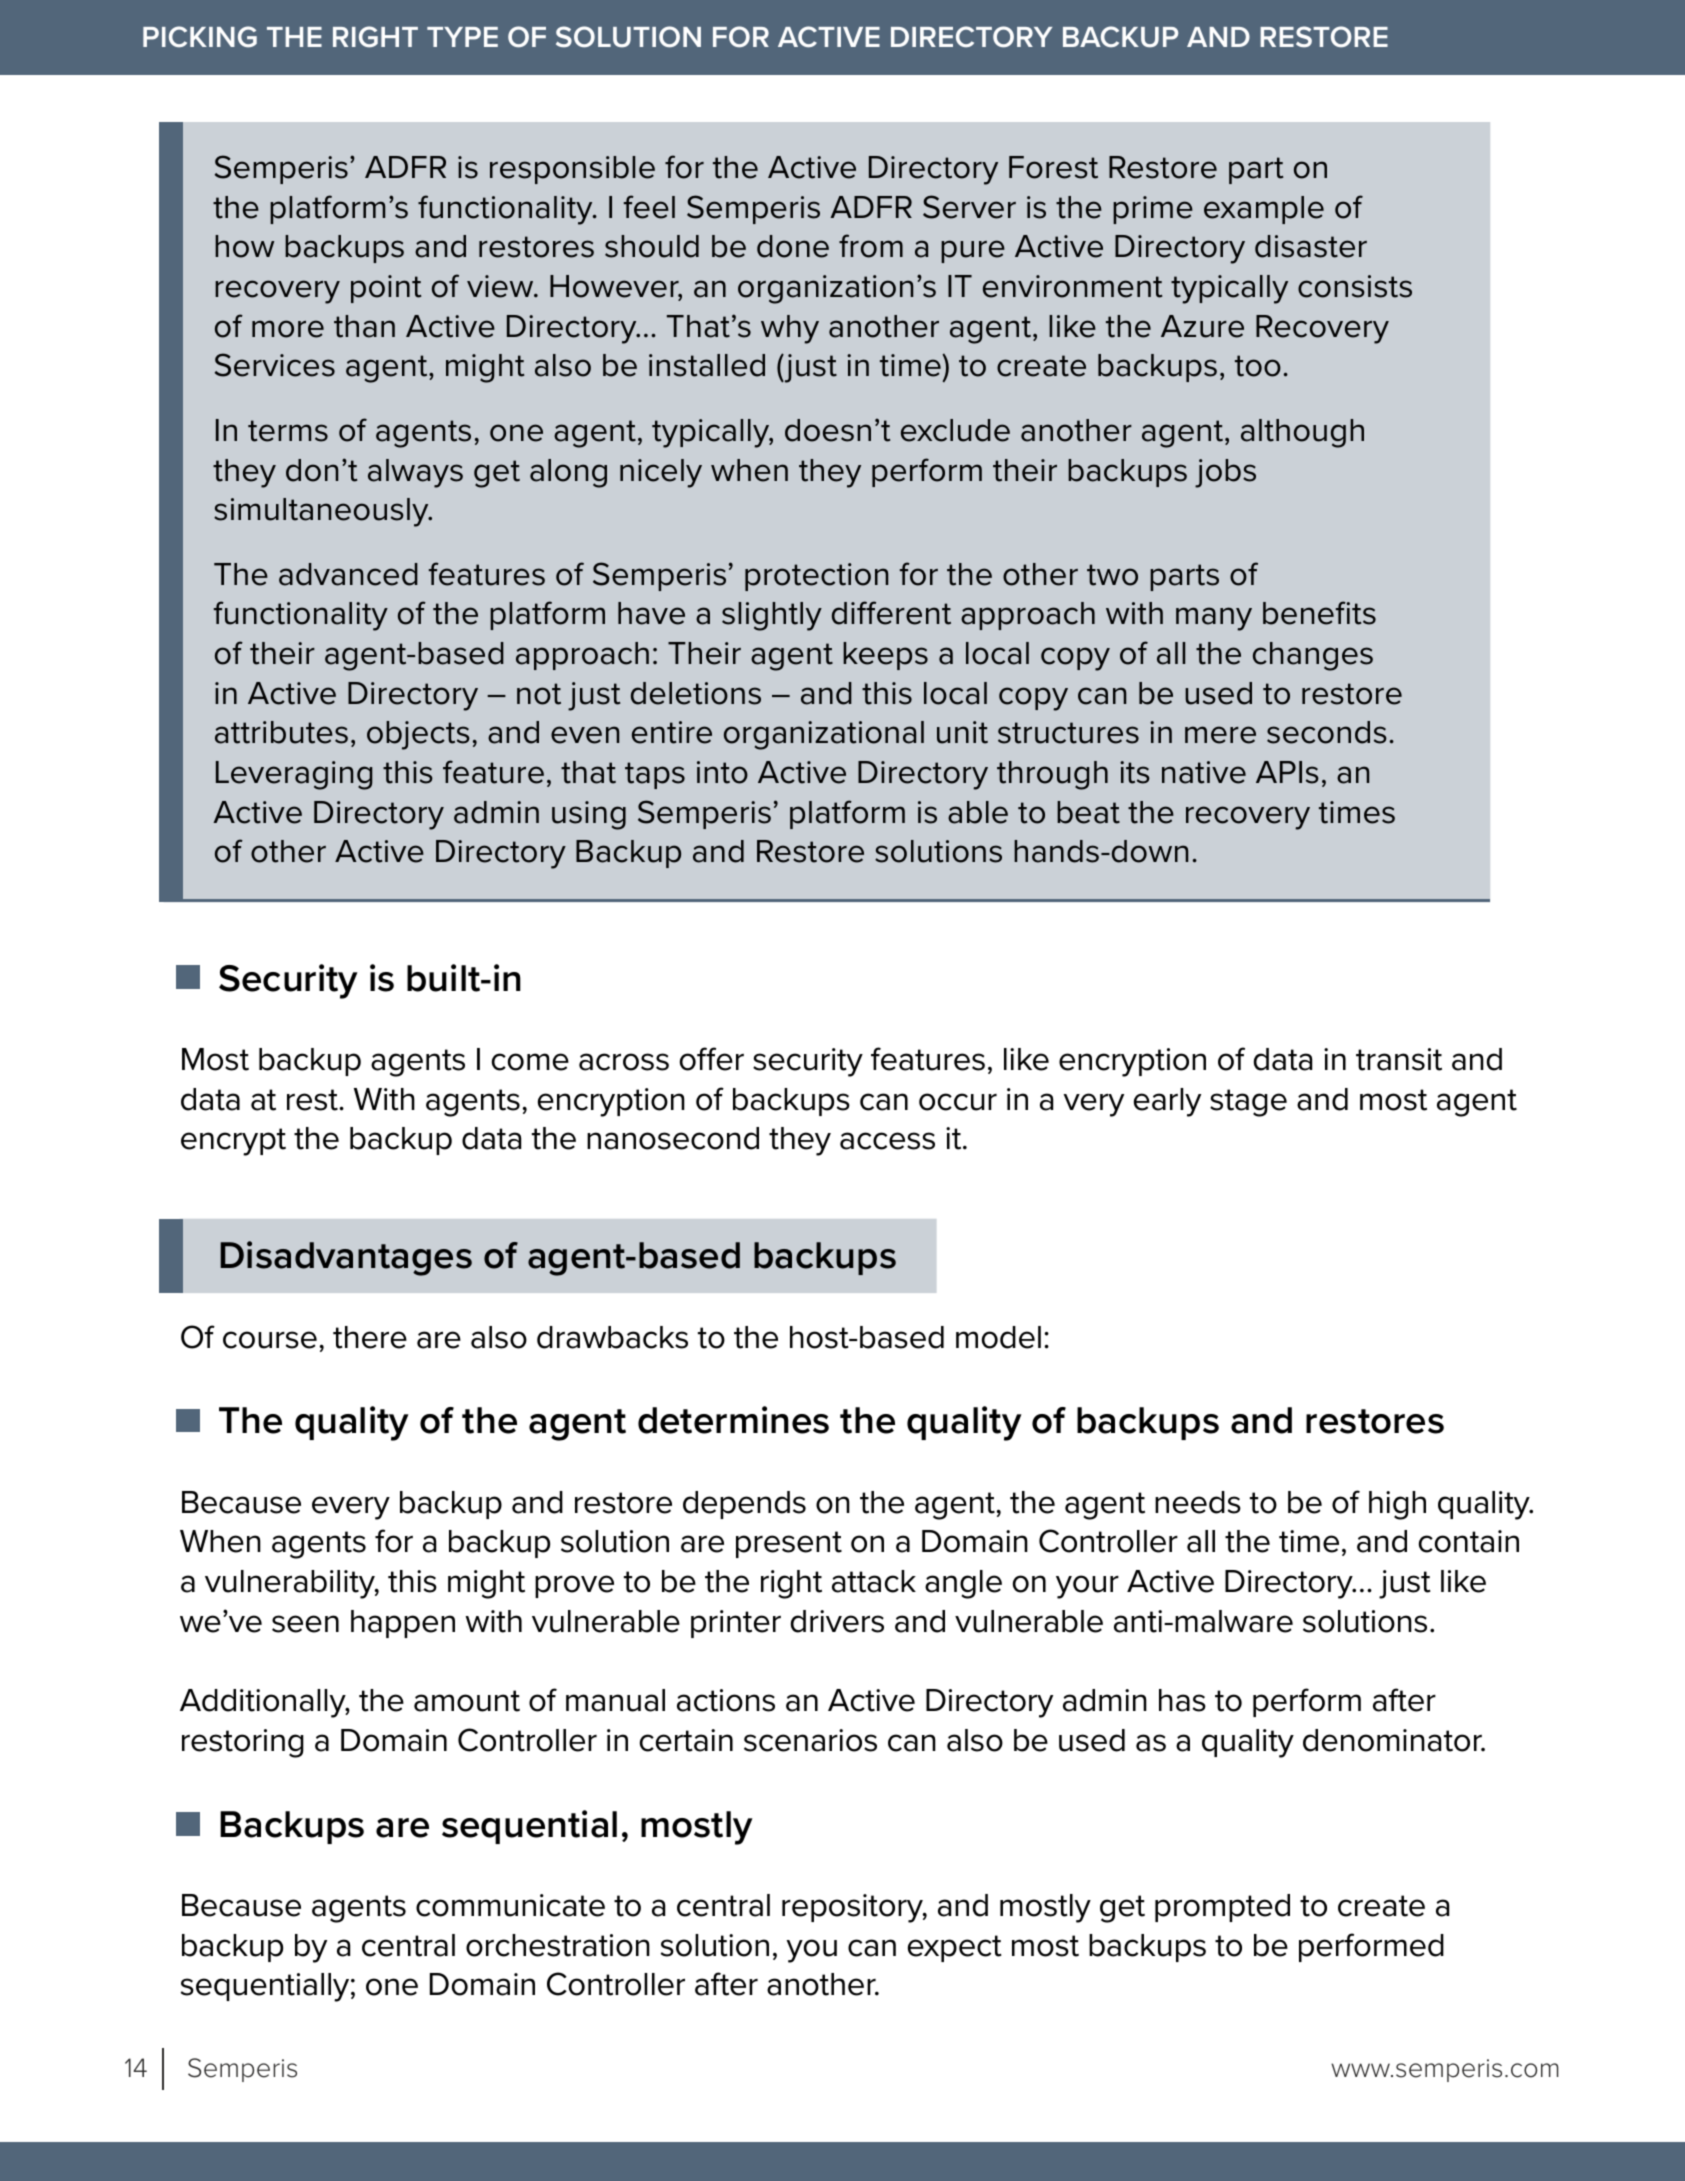 This screenshot has height=2181, width=1685. I want to click on expect, so click(955, 1948).
